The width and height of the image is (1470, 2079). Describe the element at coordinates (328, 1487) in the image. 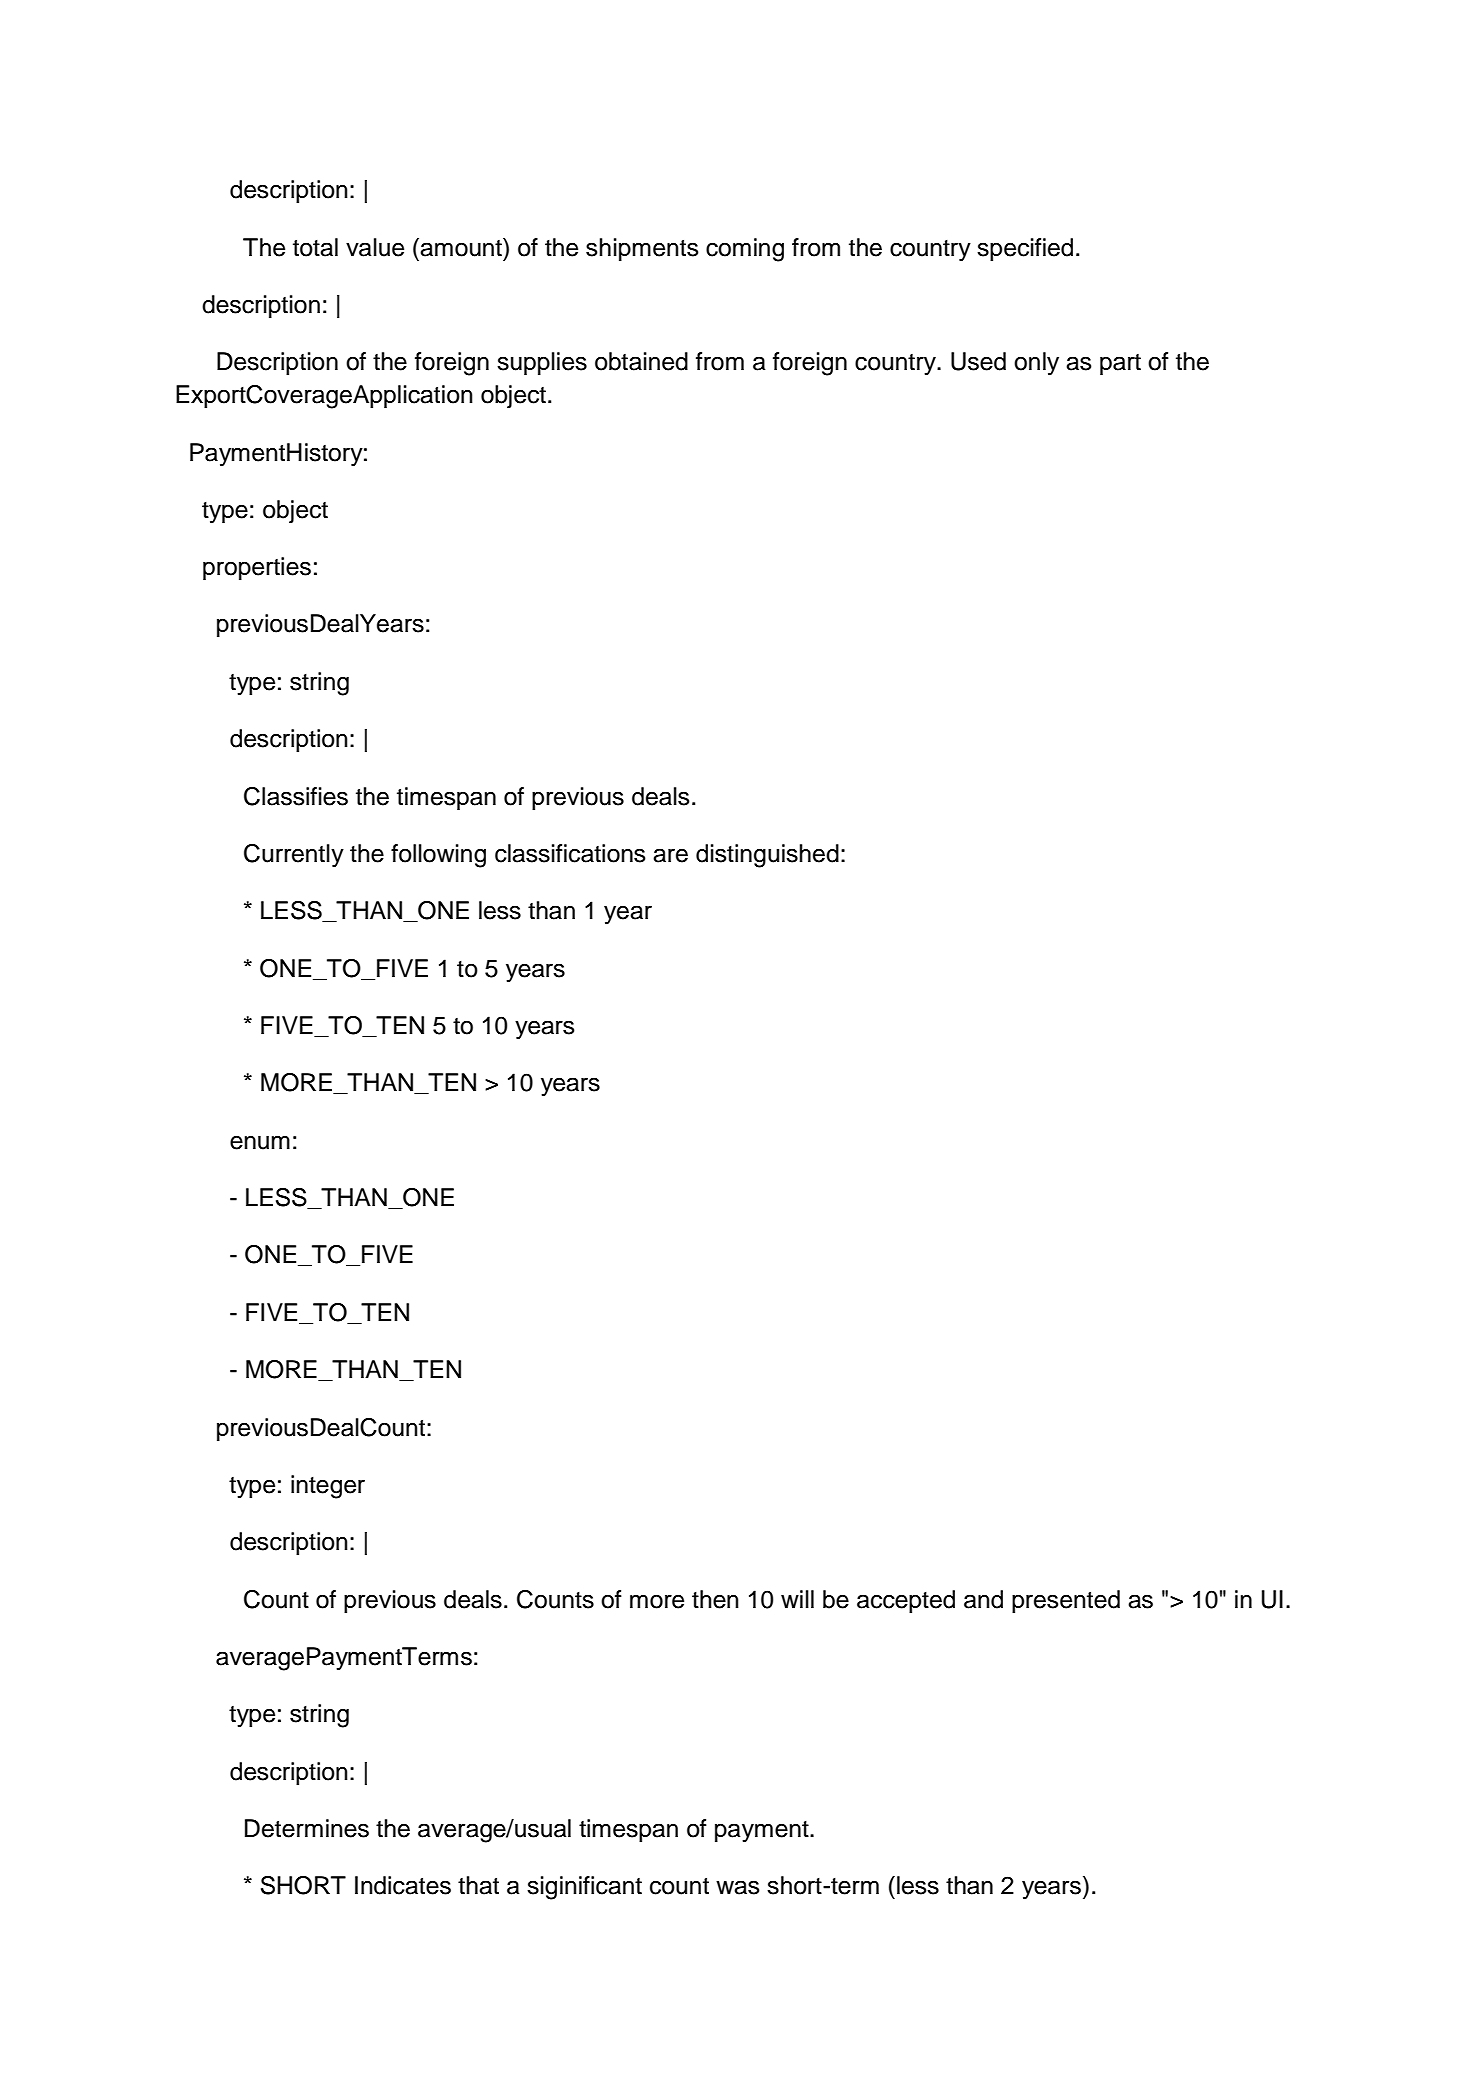

I see `integer` at that location.
